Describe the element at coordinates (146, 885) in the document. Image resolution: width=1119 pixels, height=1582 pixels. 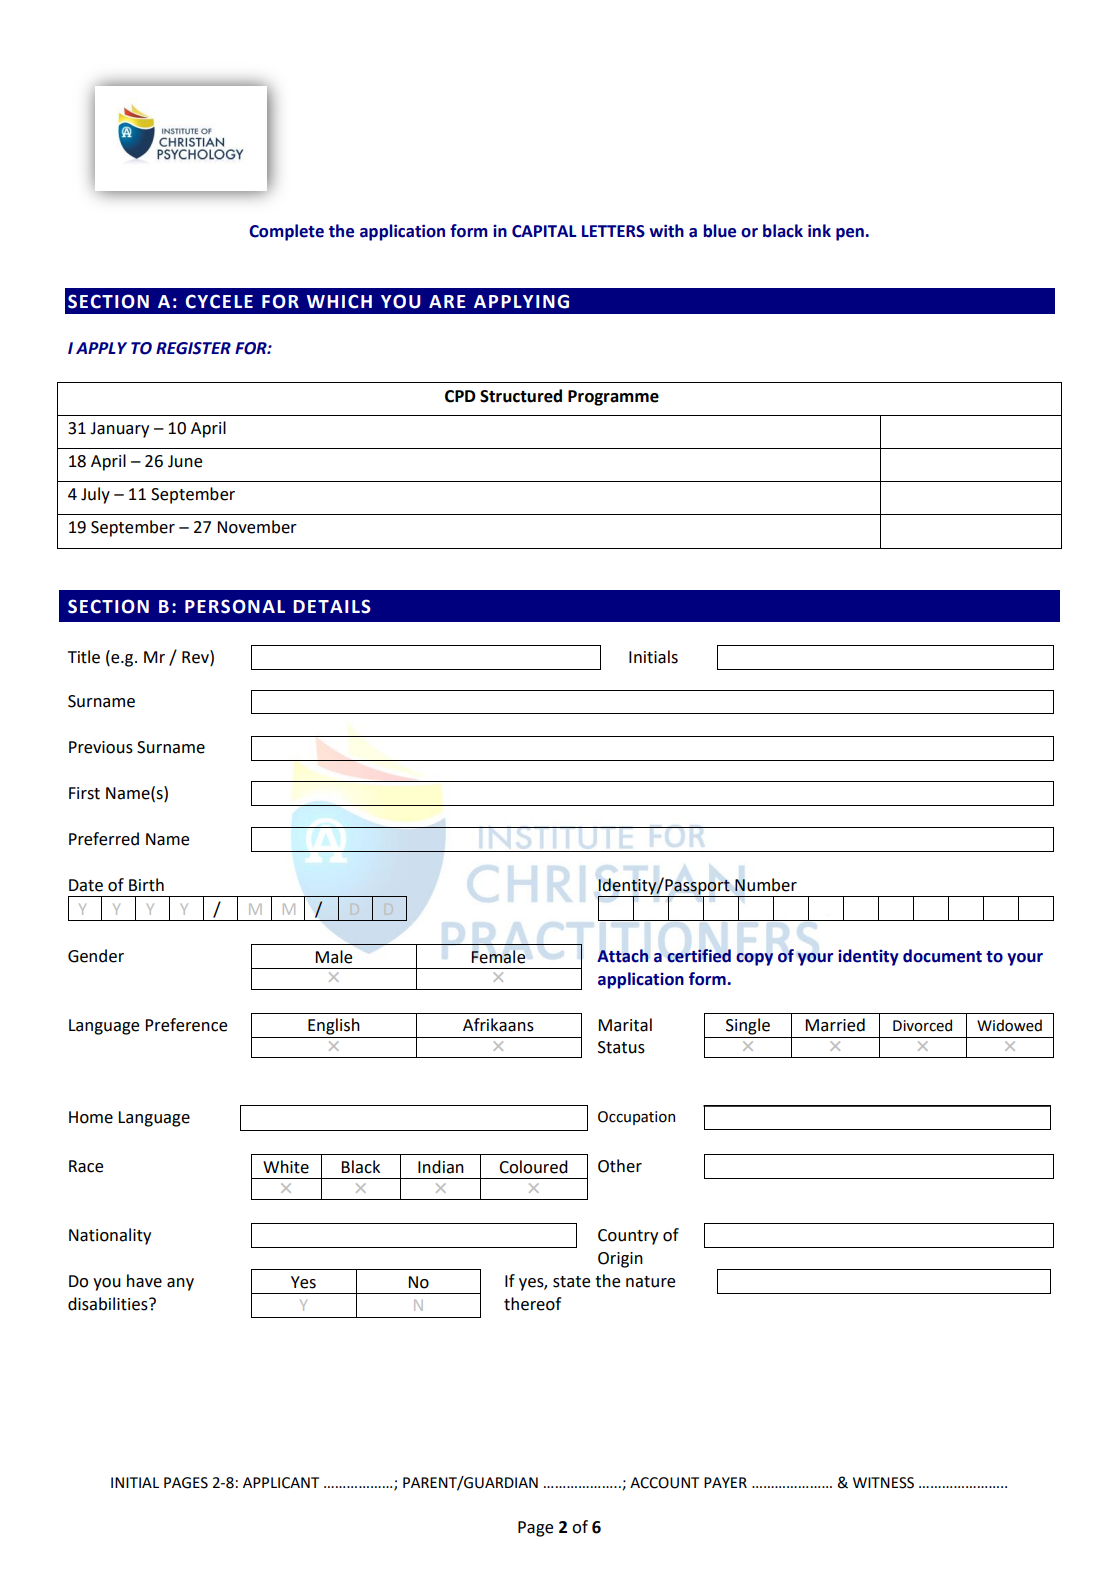
I see `Birth` at that location.
